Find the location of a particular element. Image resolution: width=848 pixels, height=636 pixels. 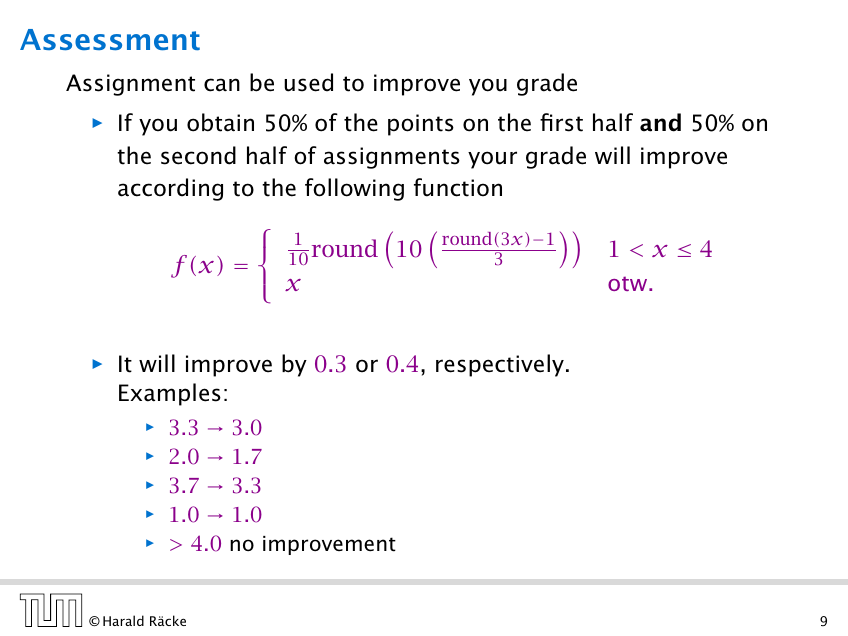

function is located at coordinates (458, 187).
